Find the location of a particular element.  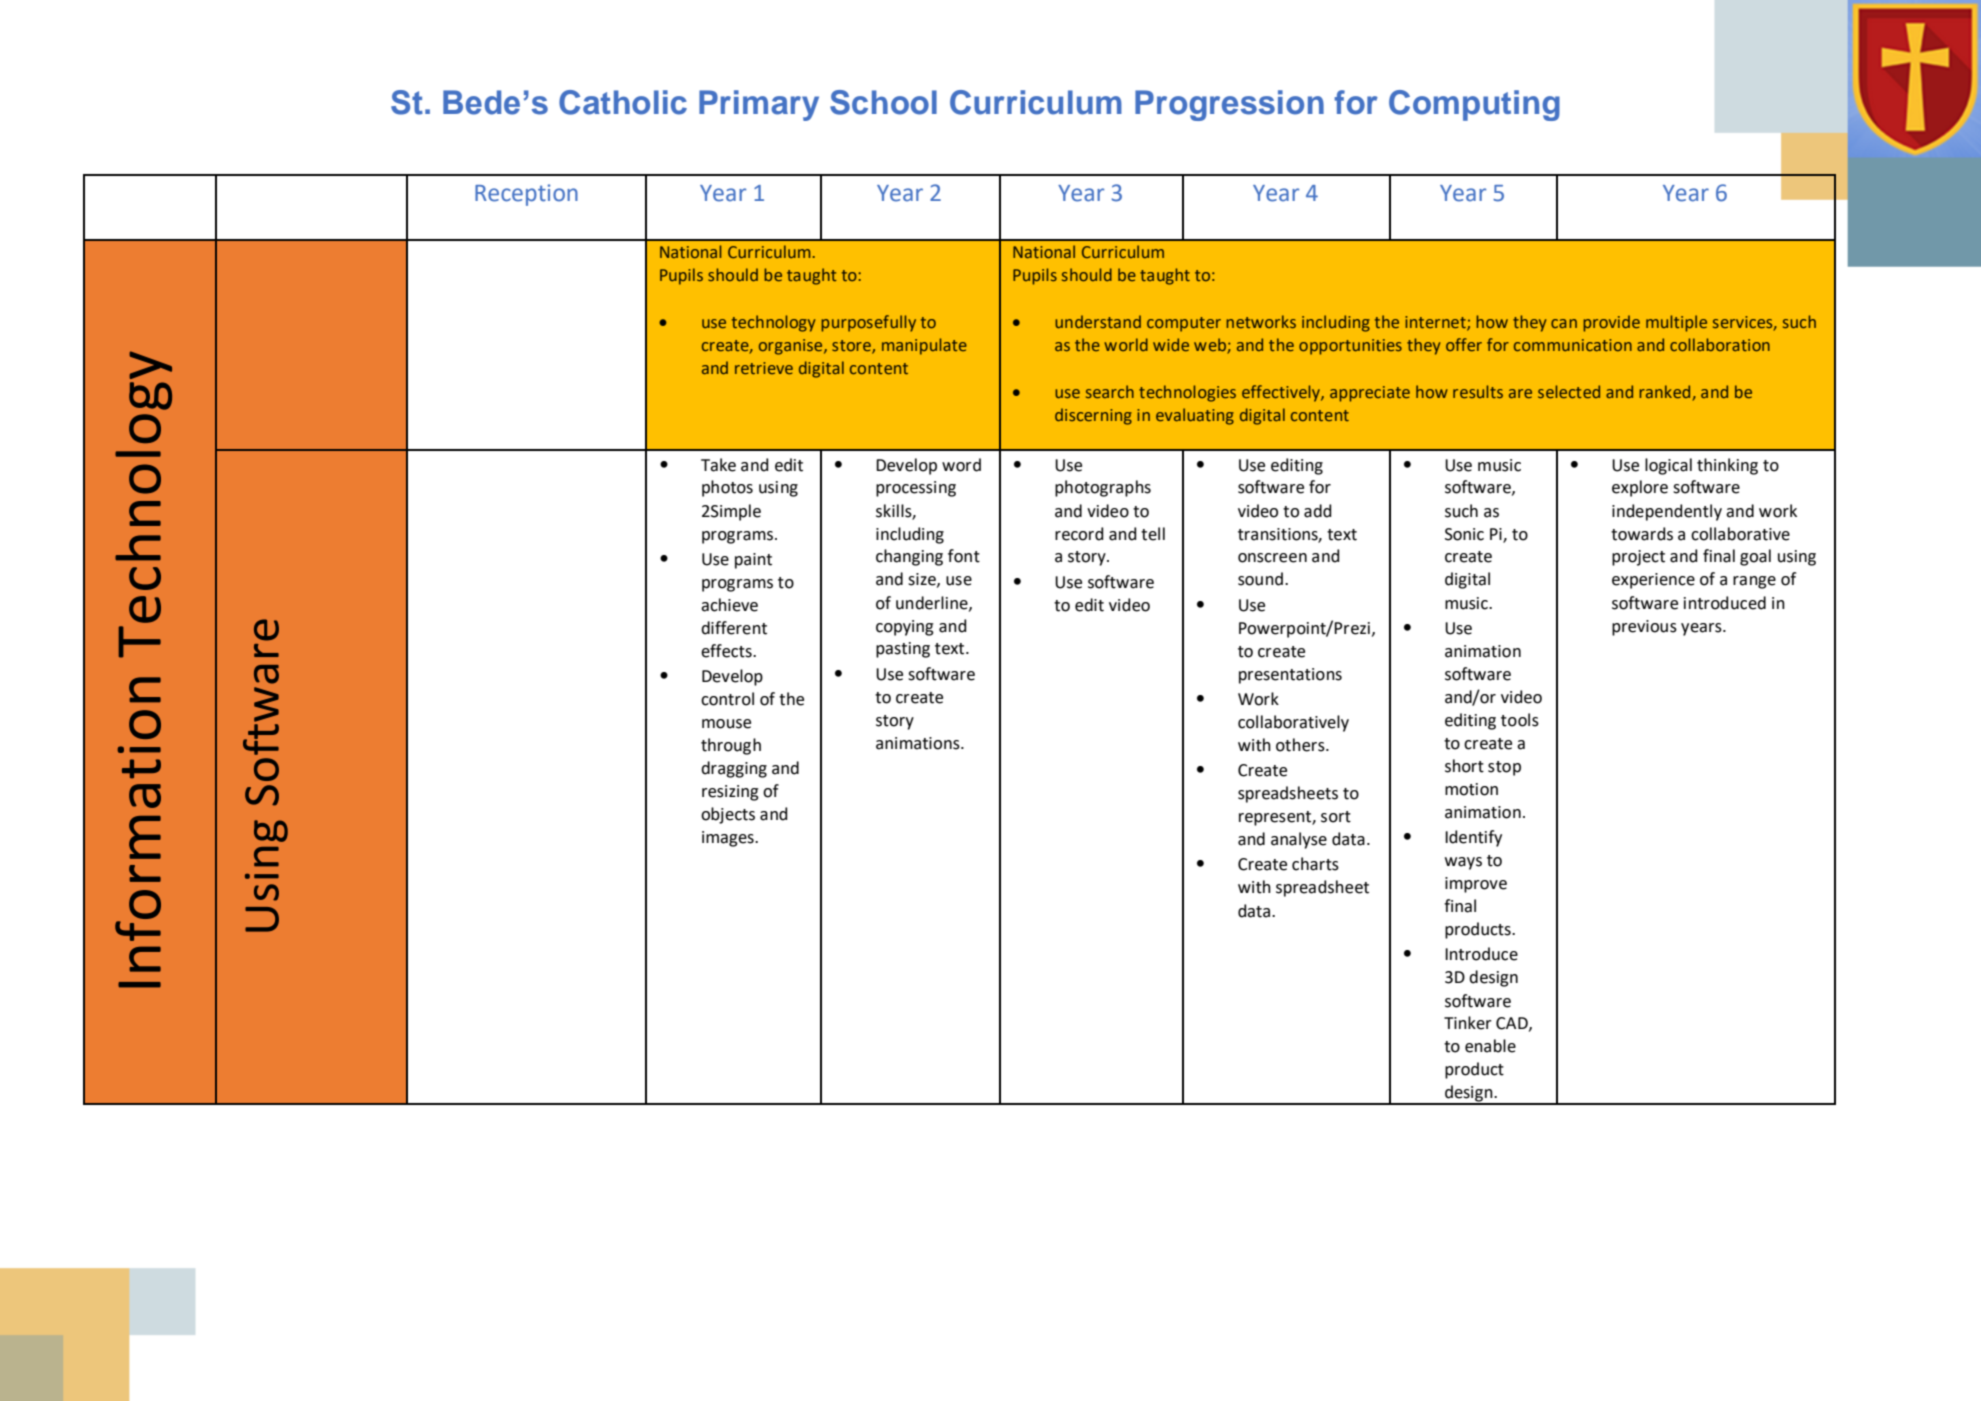

Computing is located at coordinates (1474, 105).
